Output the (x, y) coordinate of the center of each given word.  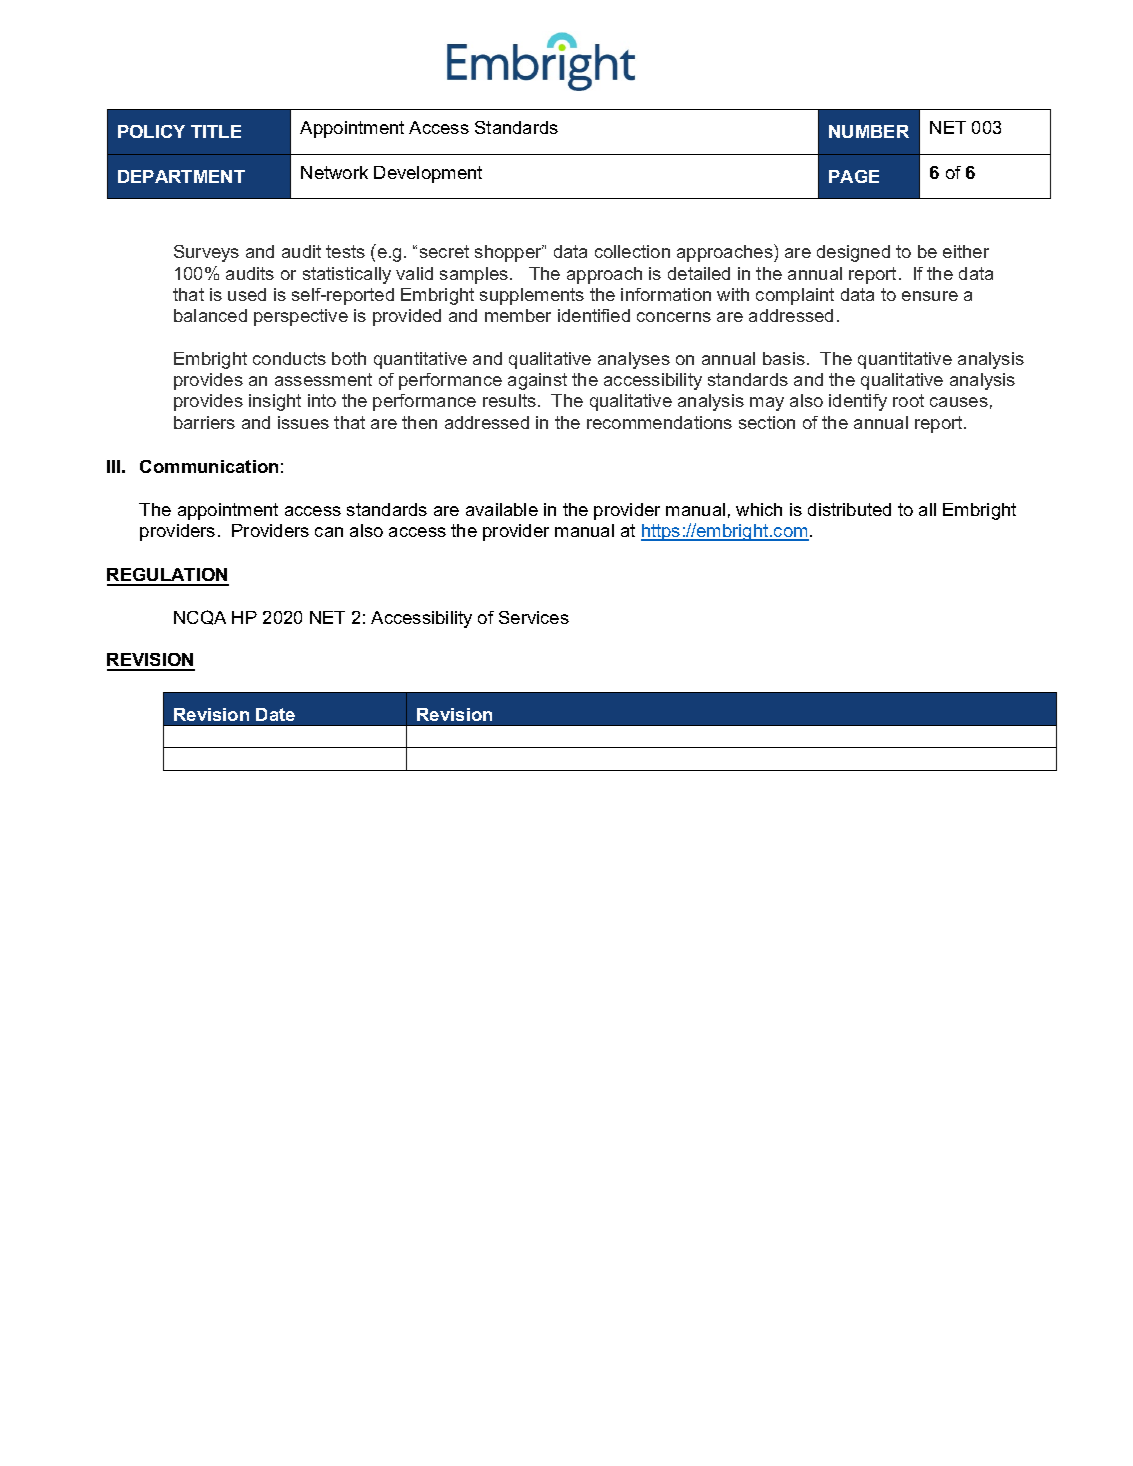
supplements (532, 296)
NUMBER (869, 131)
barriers (204, 422)
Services (534, 617)
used (247, 294)
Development (428, 174)
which (759, 509)
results (509, 400)
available (502, 509)
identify (858, 402)
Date (275, 714)
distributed (849, 509)
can (329, 532)
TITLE (216, 131)
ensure (930, 296)
